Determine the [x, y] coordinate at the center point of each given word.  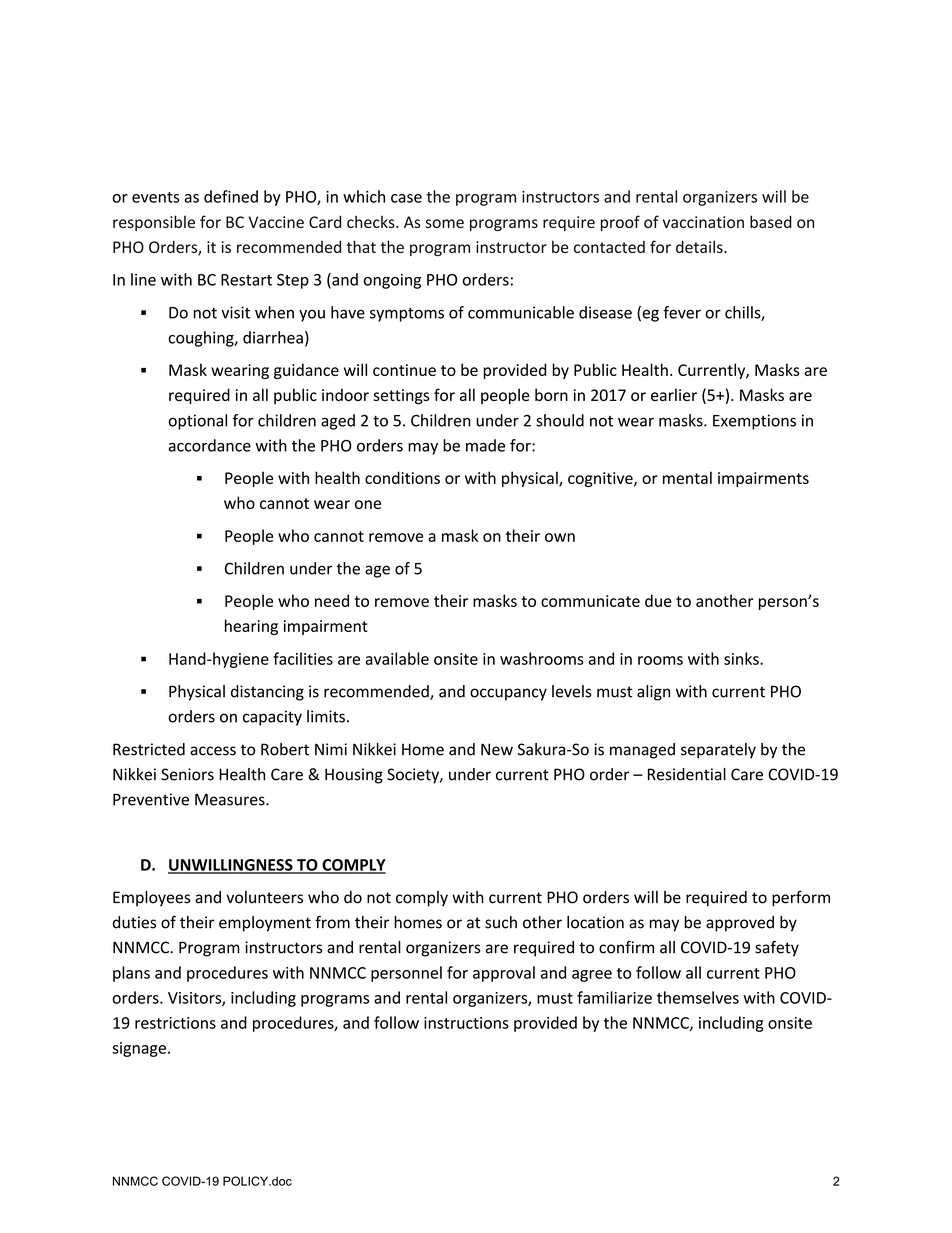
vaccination [703, 222]
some [444, 223]
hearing [251, 627]
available [397, 658]
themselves [698, 997]
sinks [742, 658]
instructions [466, 1023]
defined [231, 196]
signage [139, 1049]
